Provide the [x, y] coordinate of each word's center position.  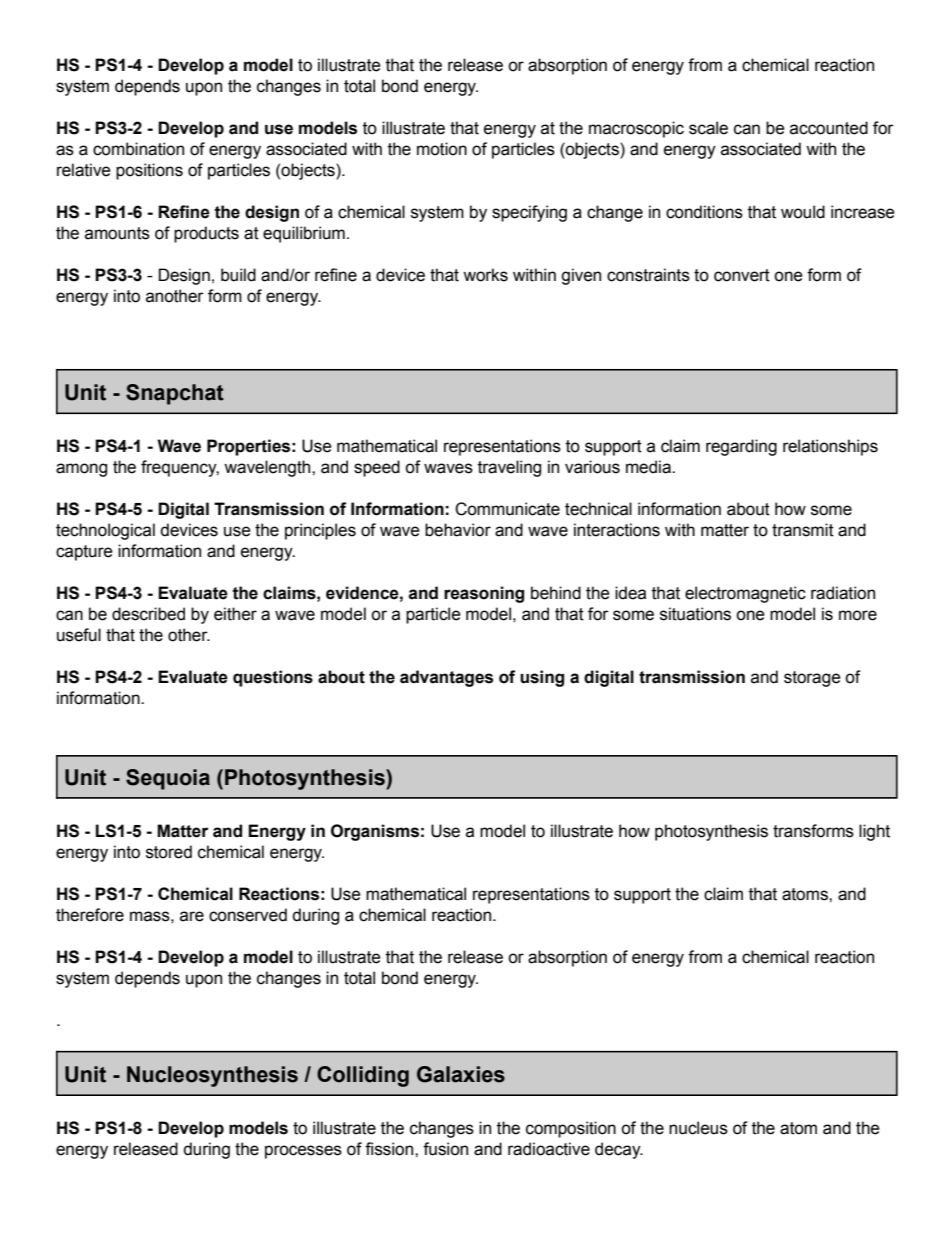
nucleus [698, 1128]
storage [812, 679]
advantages [446, 678]
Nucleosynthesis [212, 1076]
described [148, 614]
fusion [445, 1149]
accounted [829, 128]
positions [149, 171]
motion [442, 149]
